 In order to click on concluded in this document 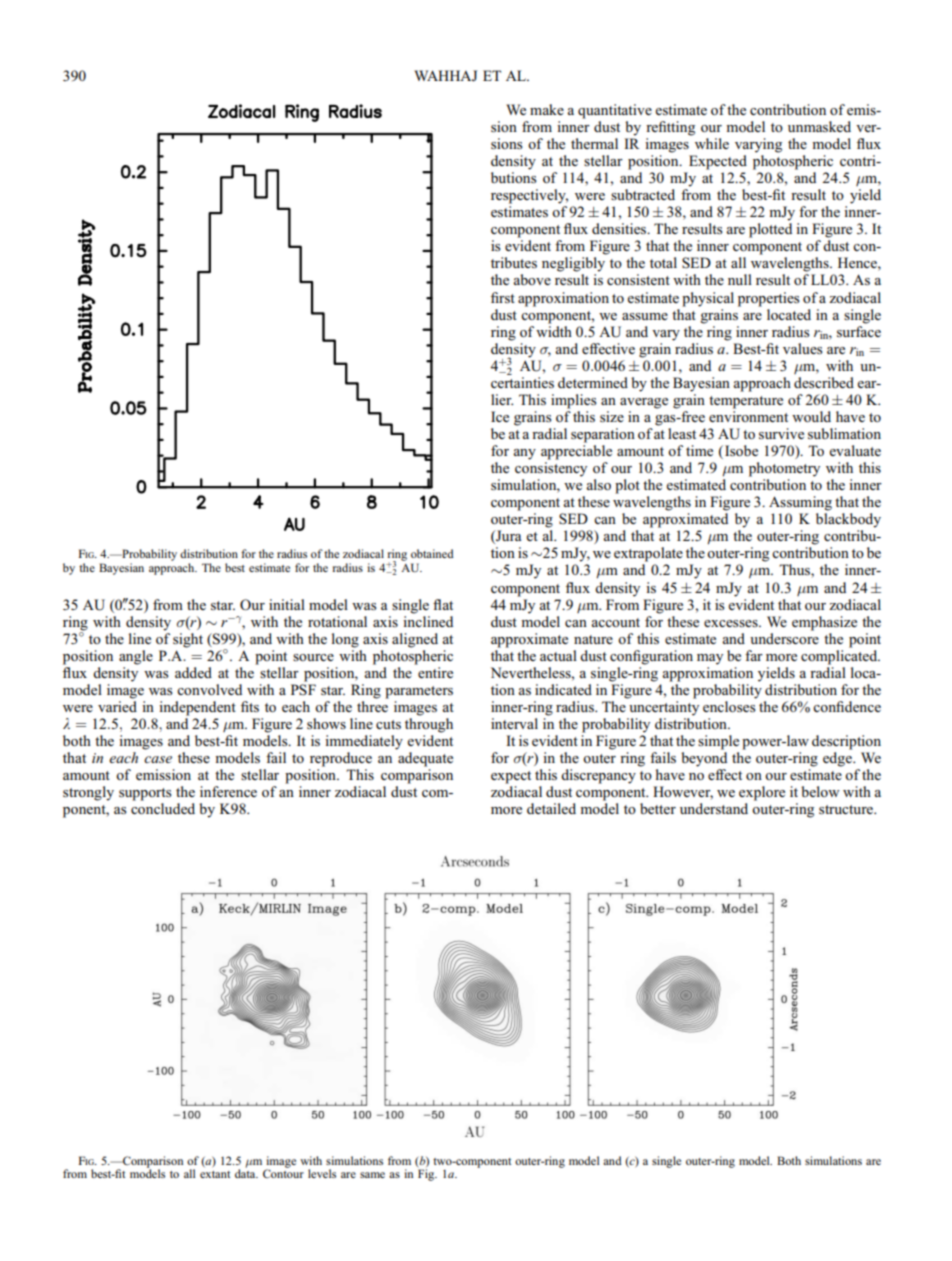, I will do `click(163, 808)`.
